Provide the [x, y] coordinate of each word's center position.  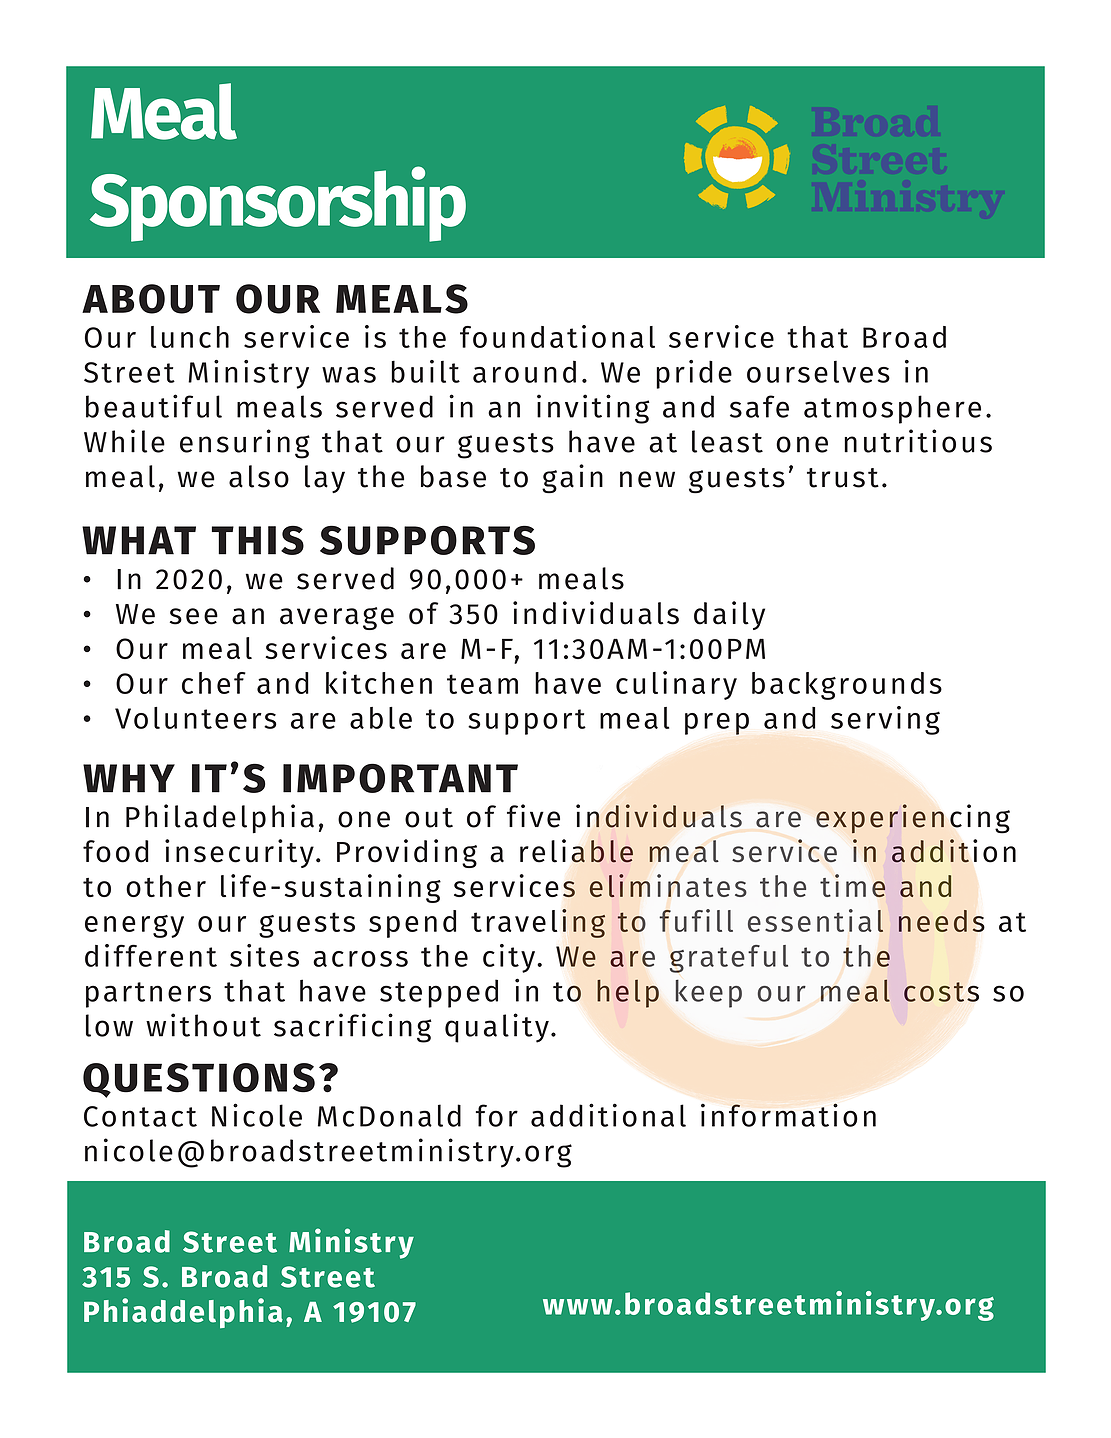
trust [843, 478]
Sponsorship [278, 204]
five [533, 816]
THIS [258, 540]
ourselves [818, 371]
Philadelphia [220, 819]
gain [572, 479]
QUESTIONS [199, 1080]
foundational [557, 336]
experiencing [913, 818]
